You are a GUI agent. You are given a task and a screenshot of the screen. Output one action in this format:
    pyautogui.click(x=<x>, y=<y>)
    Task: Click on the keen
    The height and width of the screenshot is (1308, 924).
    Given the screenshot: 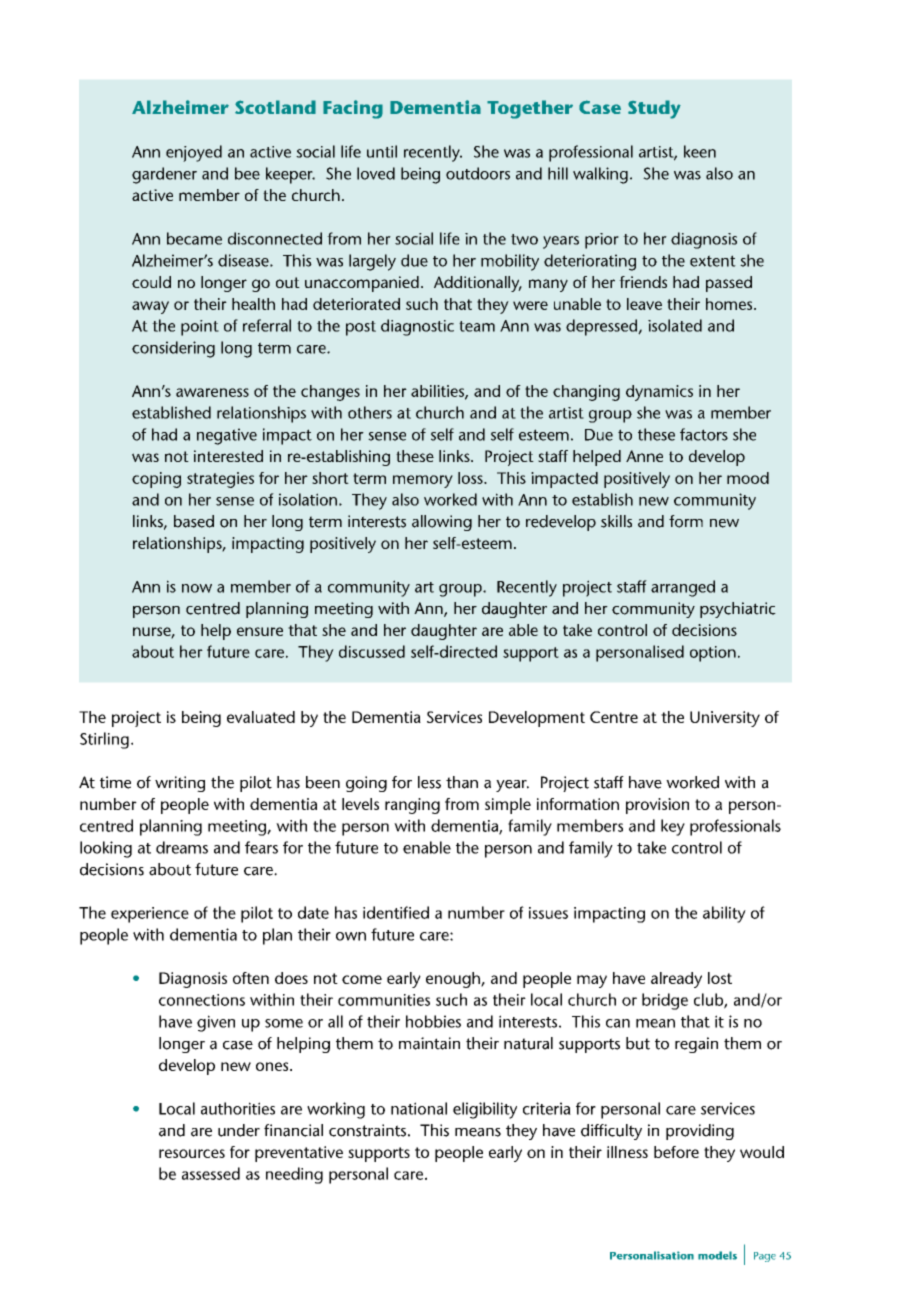 What is the action you would take?
    pyautogui.click(x=700, y=151)
